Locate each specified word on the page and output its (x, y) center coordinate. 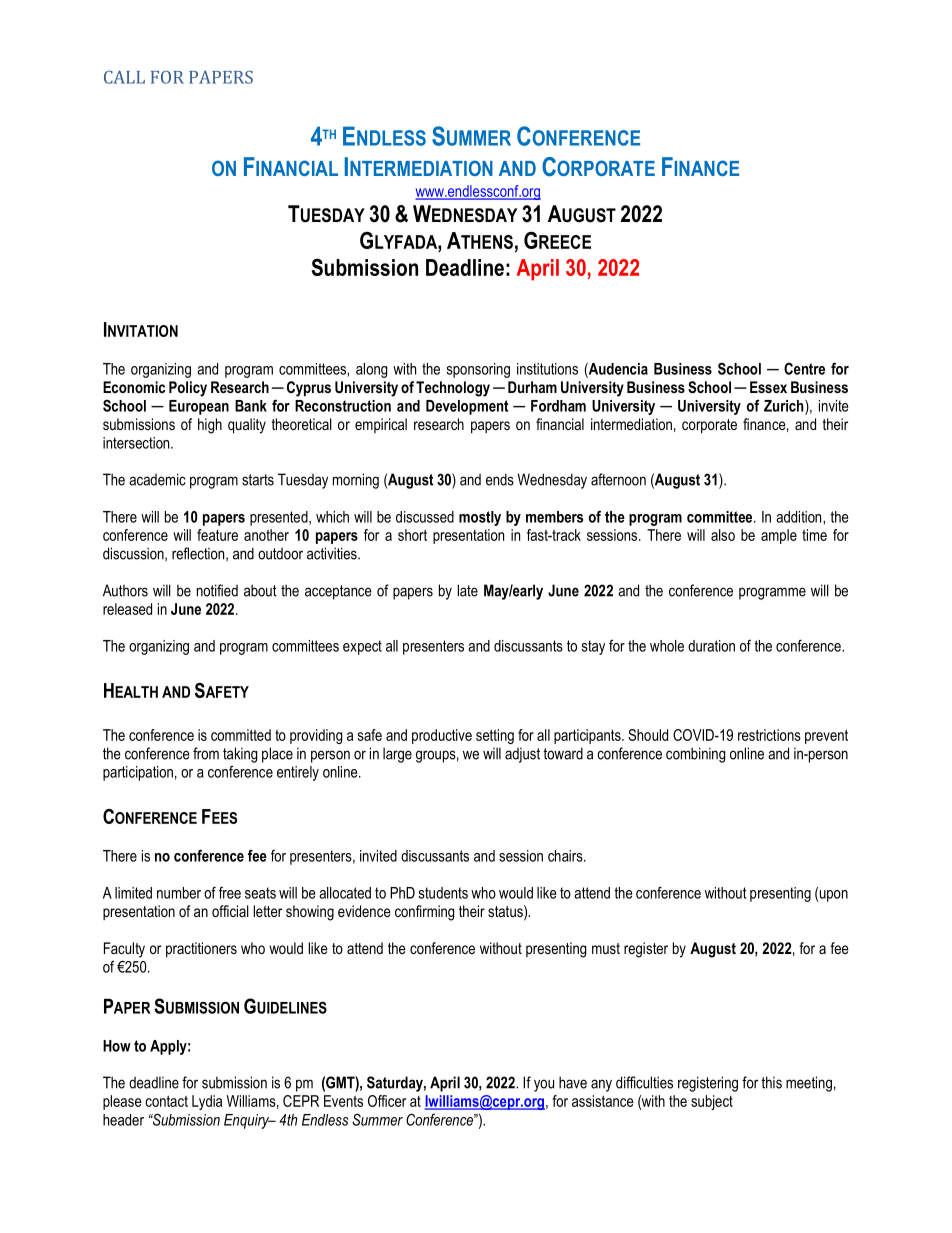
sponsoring (478, 370)
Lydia (207, 1102)
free (230, 893)
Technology (453, 389)
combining (695, 755)
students (443, 893)
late (468, 590)
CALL (124, 77)
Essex (768, 387)
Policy (188, 389)
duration (711, 646)
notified (217, 590)
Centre (804, 369)
